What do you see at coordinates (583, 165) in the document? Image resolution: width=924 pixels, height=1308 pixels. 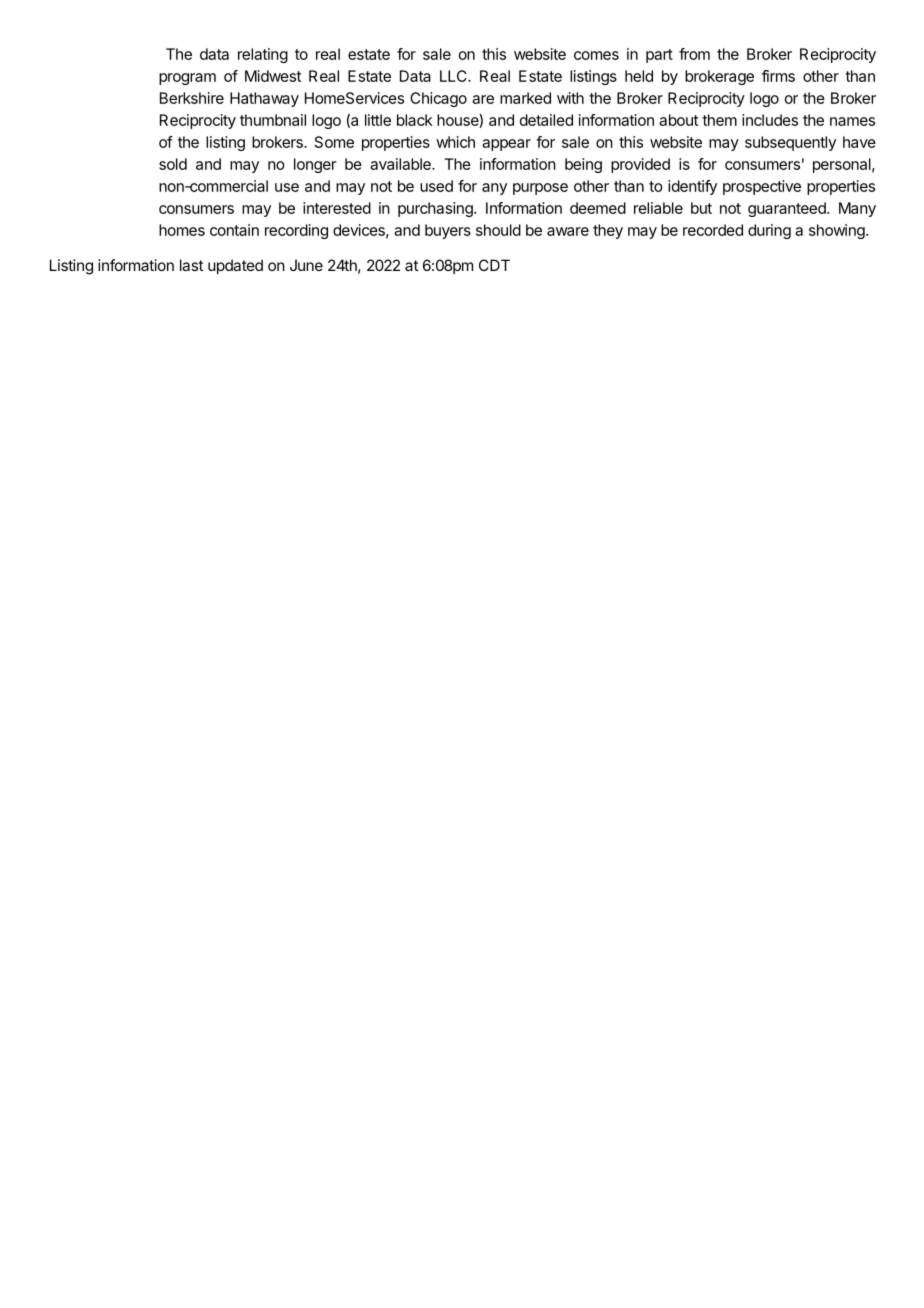 I see `being` at bounding box center [583, 165].
